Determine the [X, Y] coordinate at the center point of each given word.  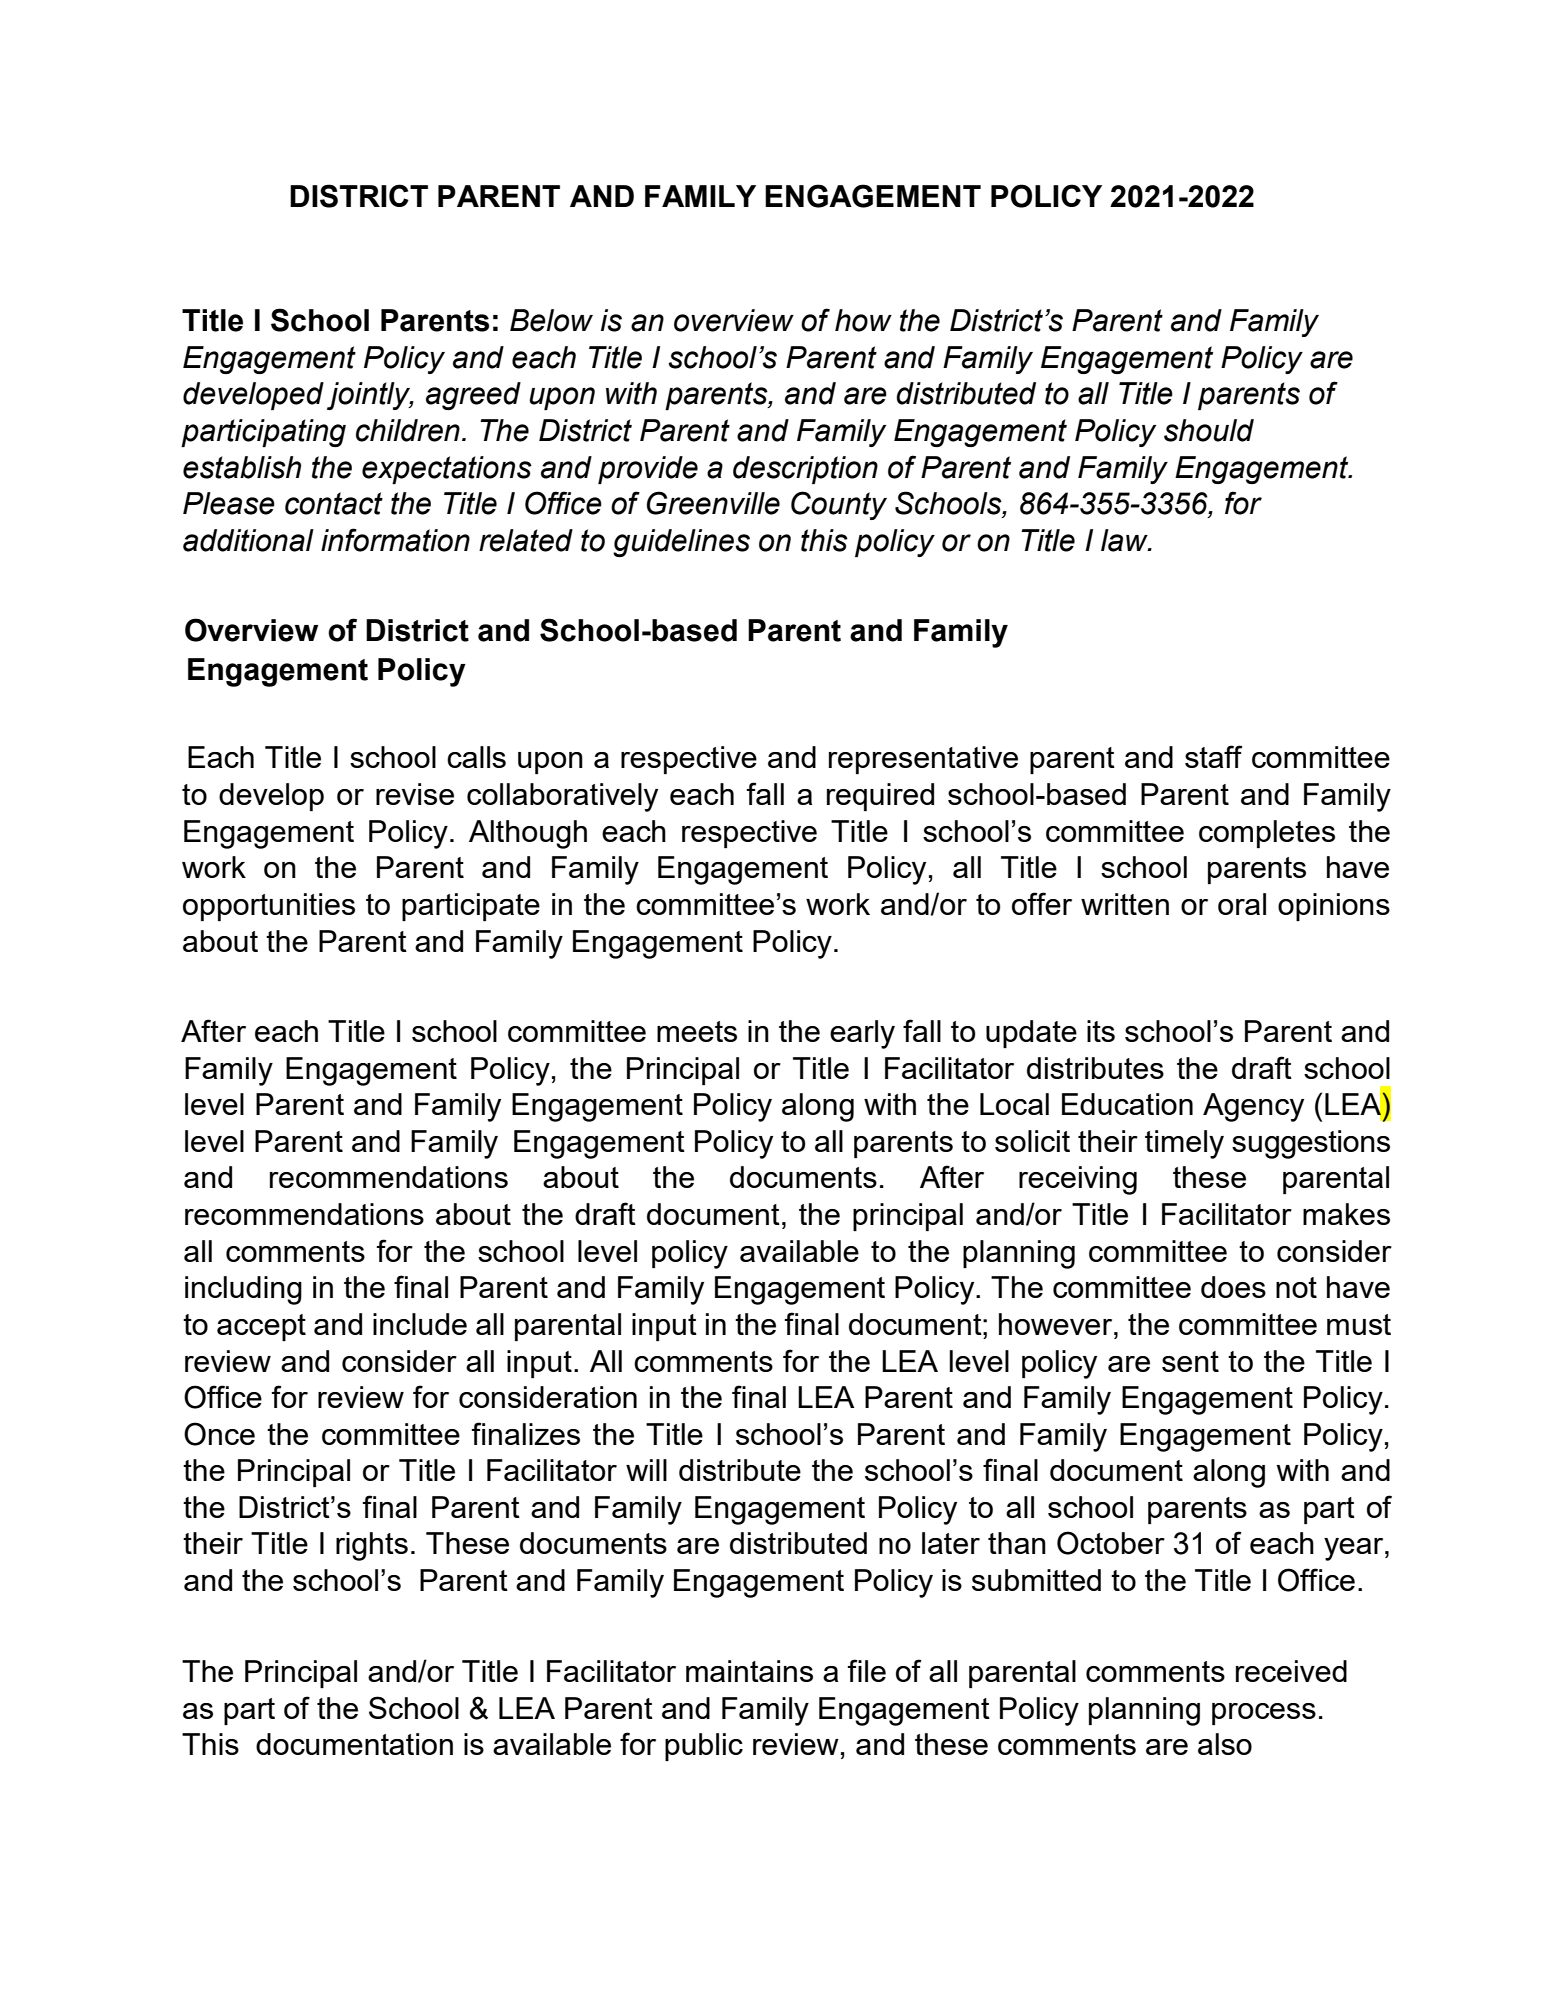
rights [372, 1546]
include [420, 1324]
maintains [749, 1671]
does [1233, 1287]
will [646, 1470]
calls [476, 757]
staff [1213, 756]
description [805, 470]
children [408, 430]
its [1101, 1031]
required [880, 797]
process [1264, 1714]
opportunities [269, 907]
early [862, 1034]
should [1209, 430]
